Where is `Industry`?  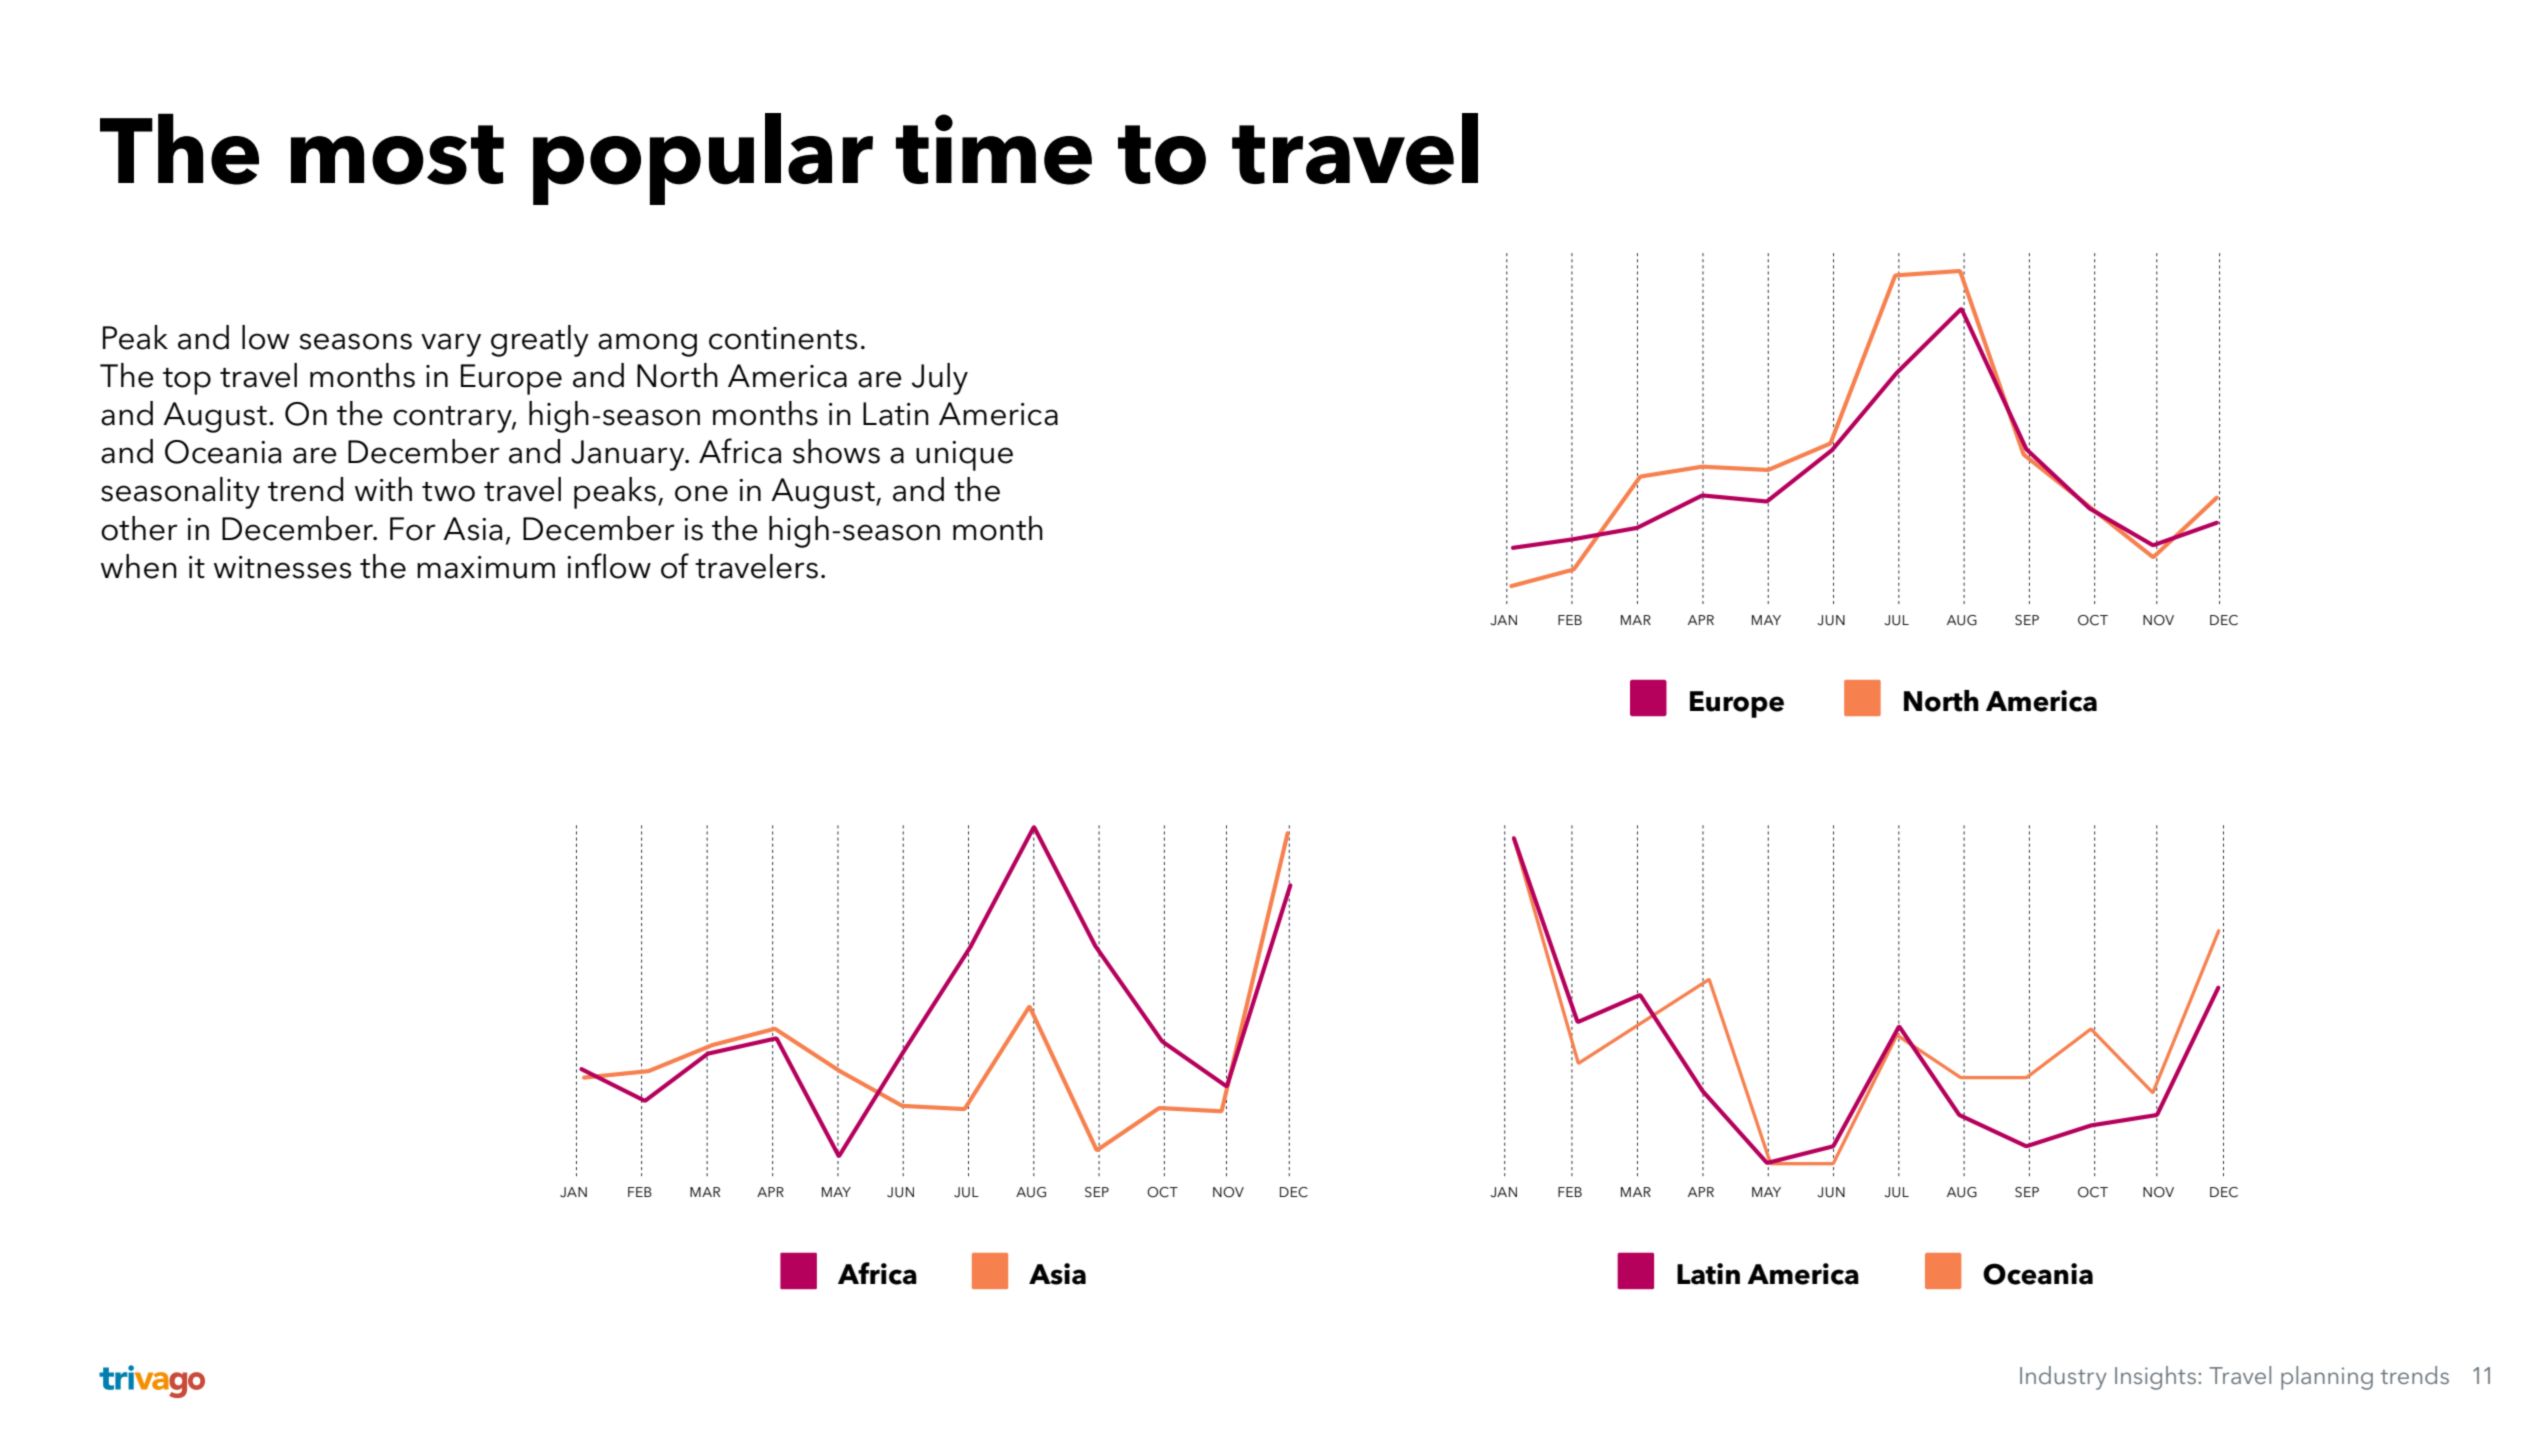 Industry is located at coordinates (2063, 1378).
